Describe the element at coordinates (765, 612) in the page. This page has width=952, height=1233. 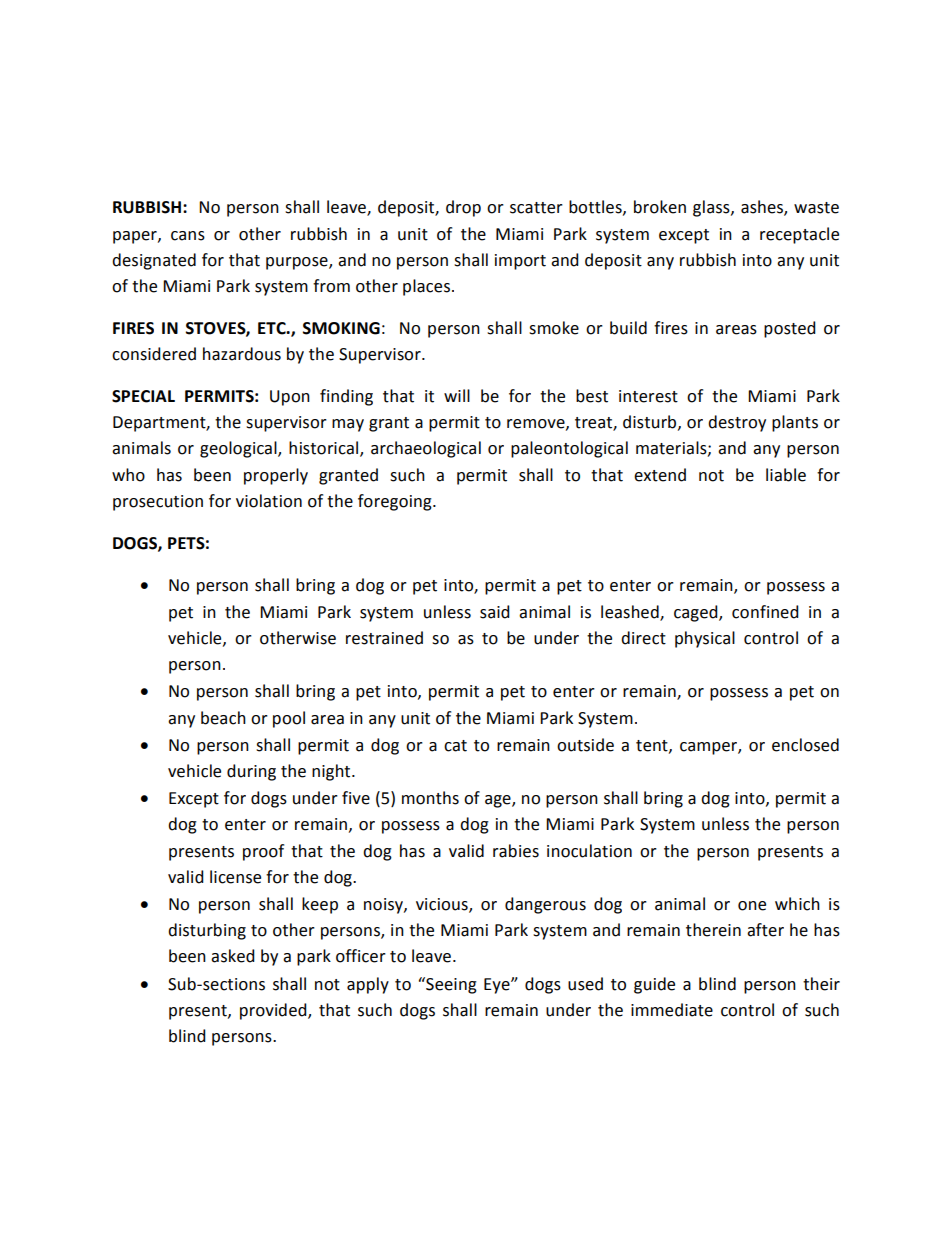
I see `confined` at that location.
